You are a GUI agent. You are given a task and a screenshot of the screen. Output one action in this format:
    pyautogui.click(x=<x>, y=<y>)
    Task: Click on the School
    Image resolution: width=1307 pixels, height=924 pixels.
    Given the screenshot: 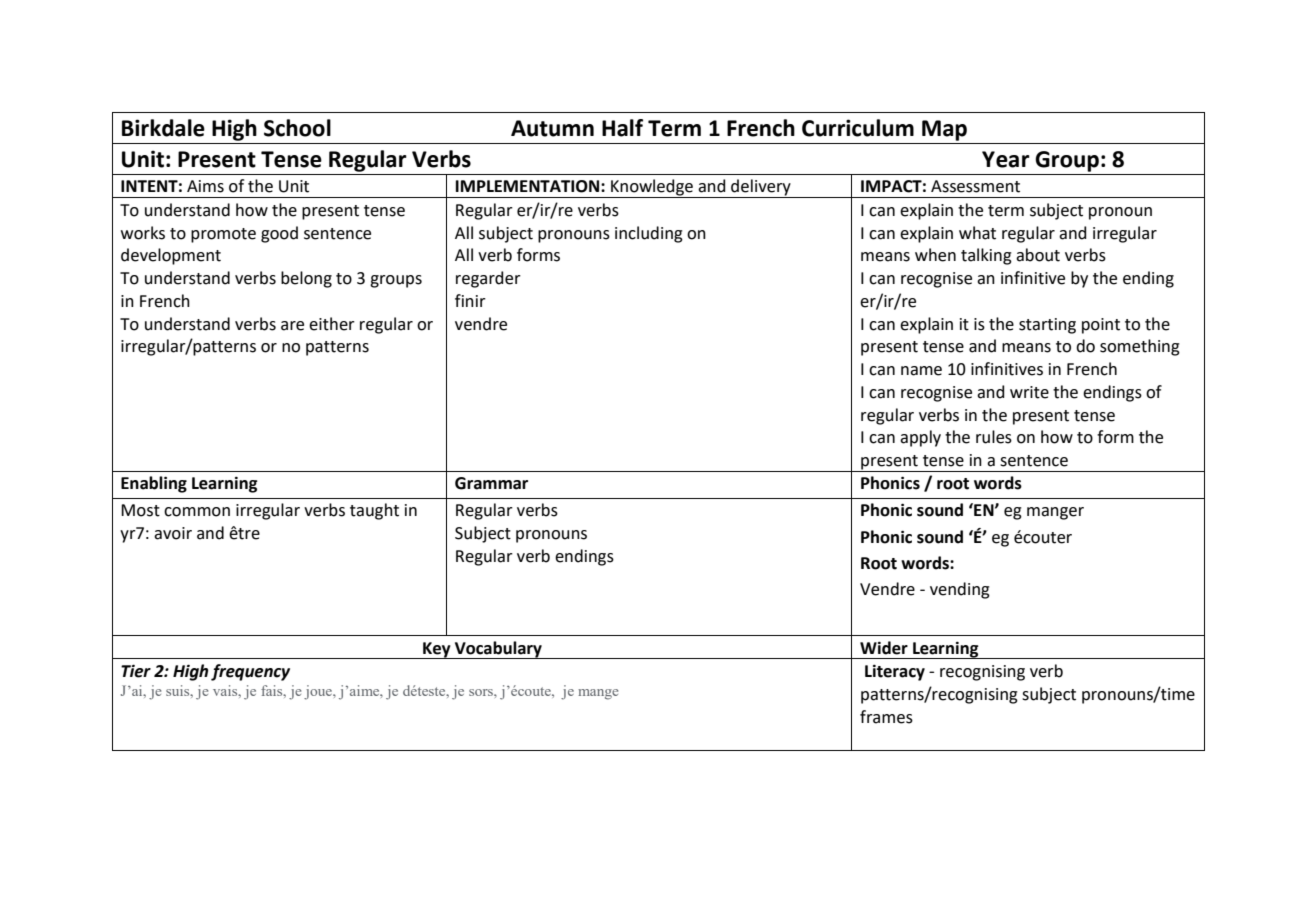 What is the action you would take?
    pyautogui.click(x=297, y=128)
